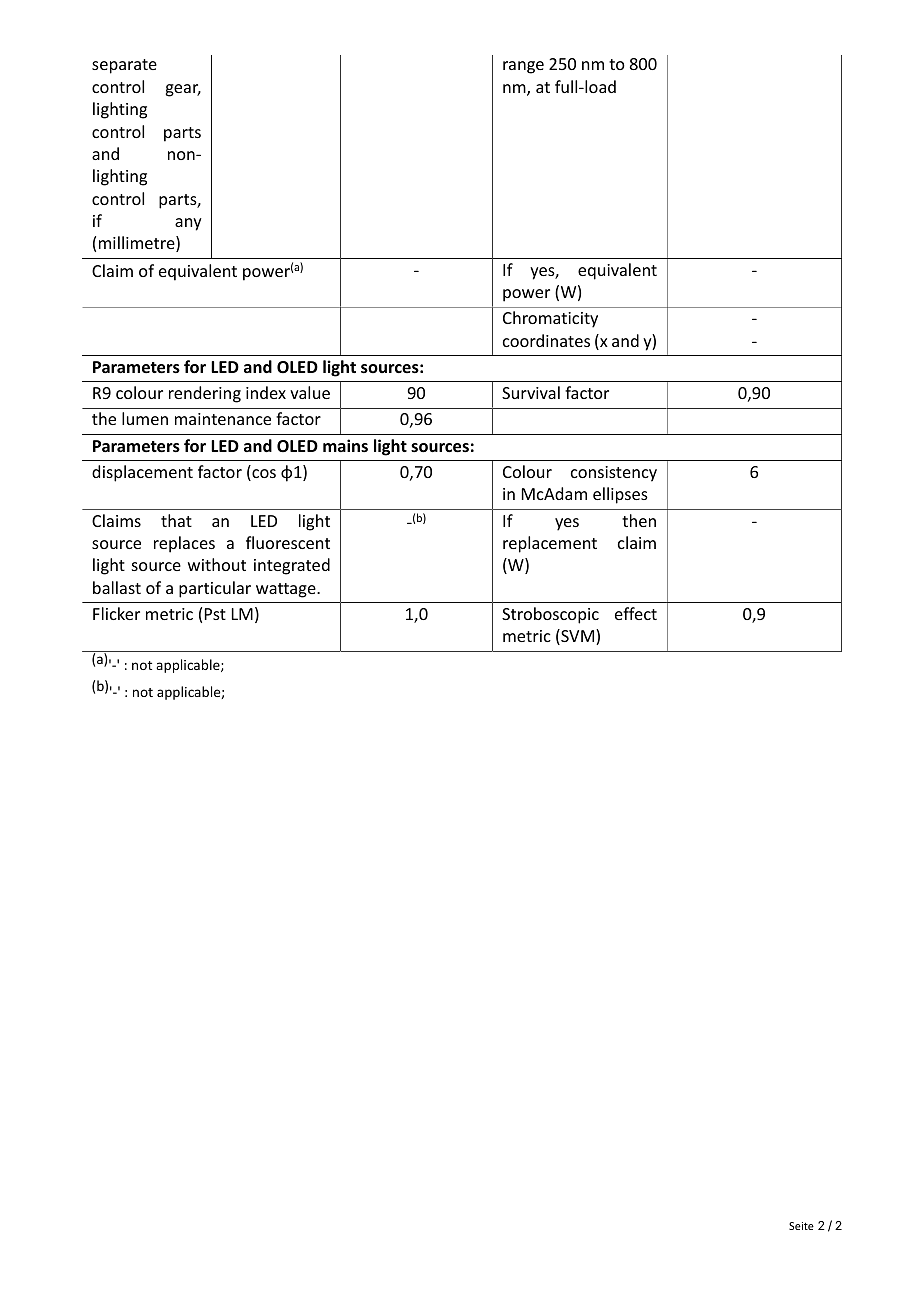 This image has height=1308, width=924. I want to click on wattage, so click(287, 590).
